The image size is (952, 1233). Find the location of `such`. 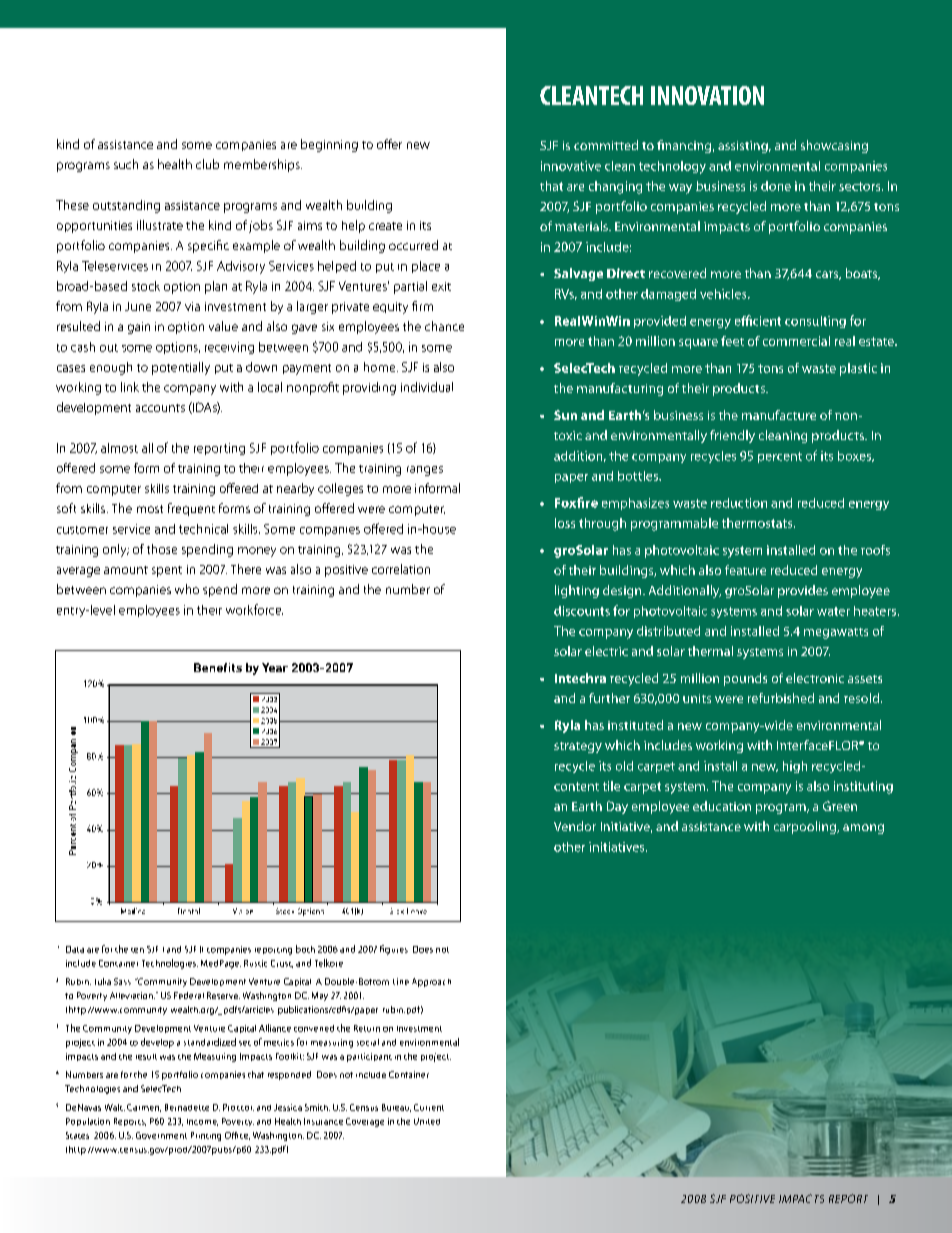

such is located at coordinates (126, 164).
